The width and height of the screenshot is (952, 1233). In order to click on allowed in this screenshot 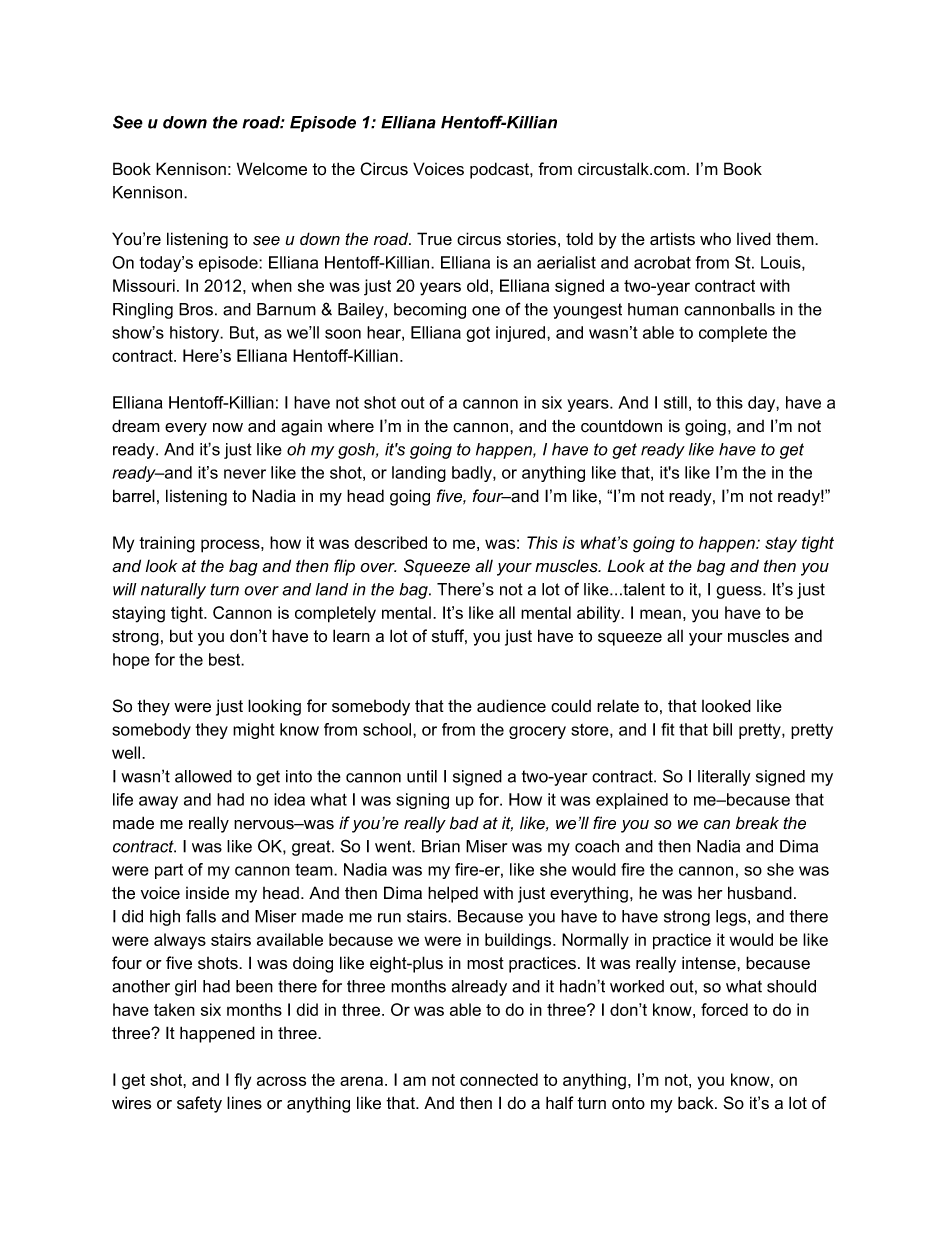, I will do `click(203, 776)`.
